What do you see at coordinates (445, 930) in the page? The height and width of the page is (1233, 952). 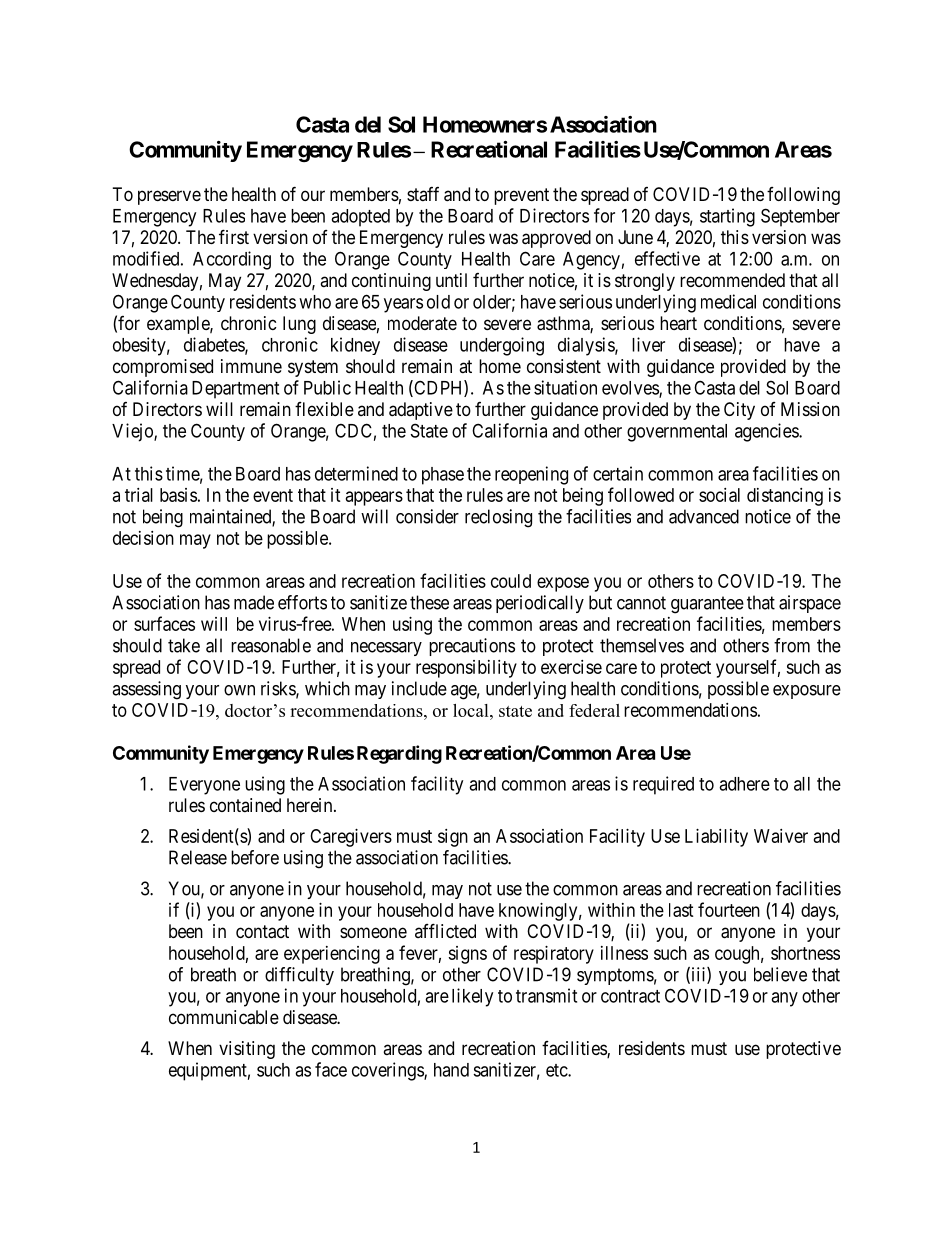 I see `afflicted` at bounding box center [445, 930].
